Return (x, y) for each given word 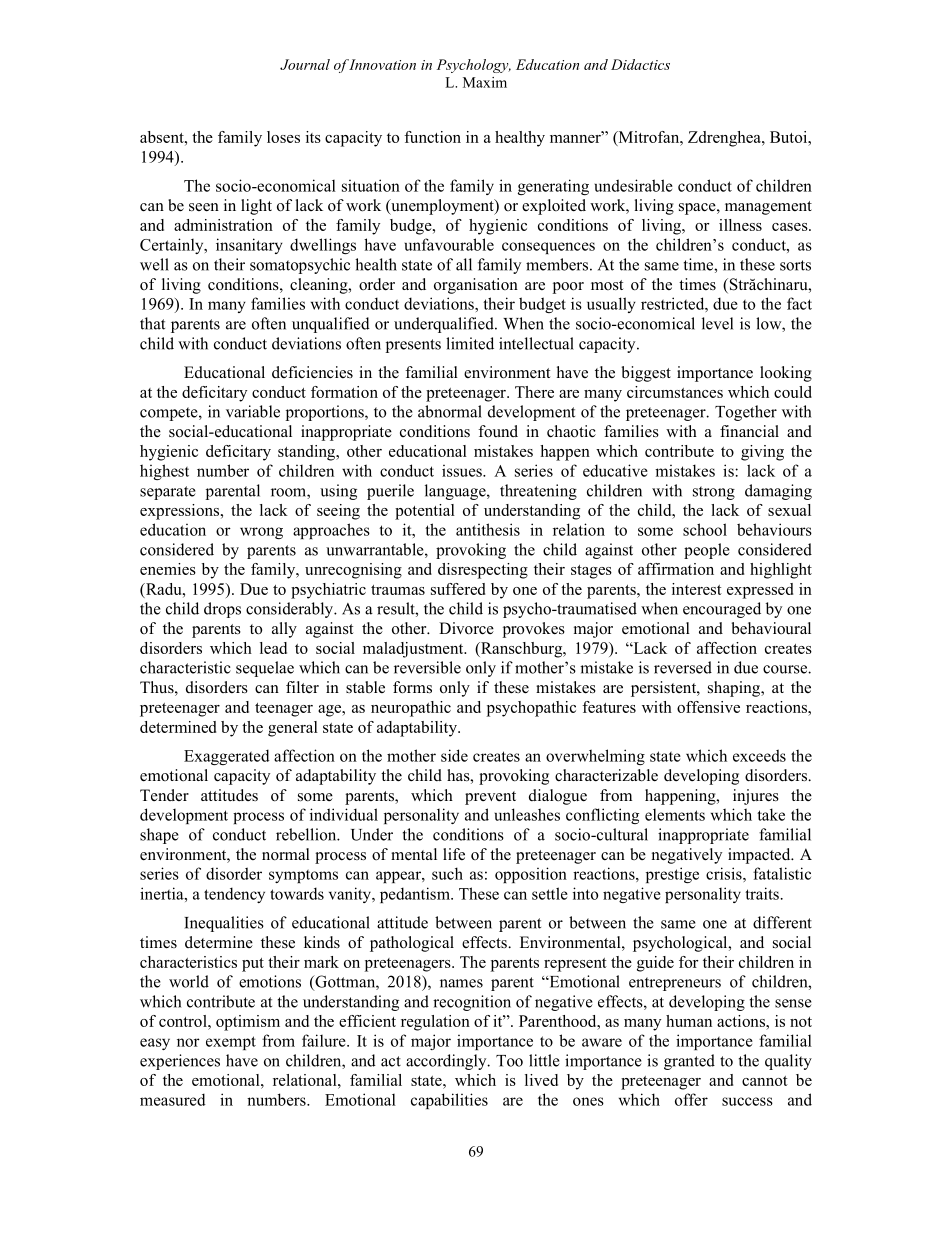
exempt (231, 1043)
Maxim (485, 82)
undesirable (633, 185)
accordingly (447, 1062)
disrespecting (483, 571)
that (152, 323)
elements (675, 815)
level (717, 323)
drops (222, 610)
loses (283, 137)
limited (470, 343)
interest (697, 589)
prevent (490, 798)
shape (159, 836)
